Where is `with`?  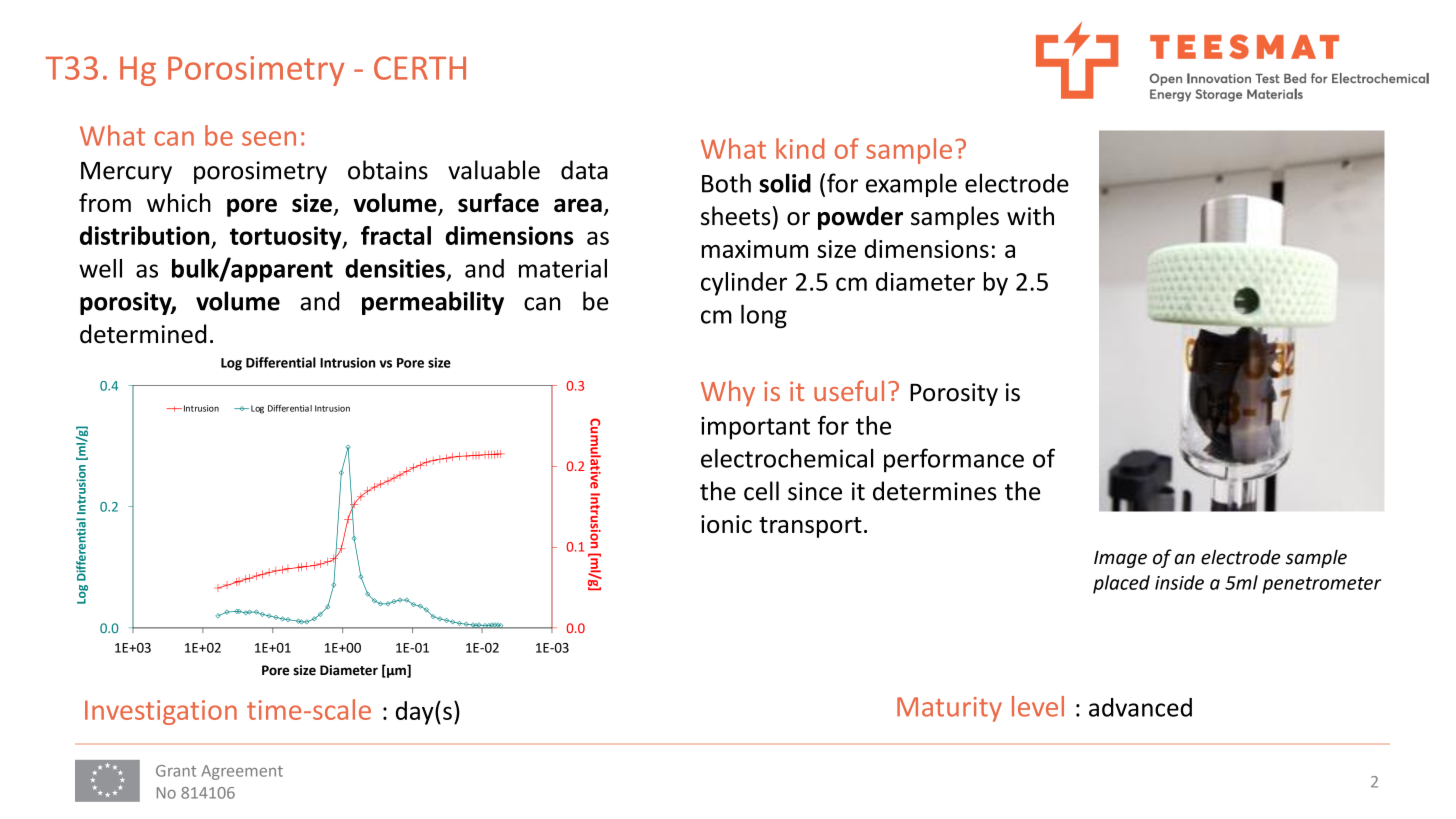 with is located at coordinates (1030, 216).
